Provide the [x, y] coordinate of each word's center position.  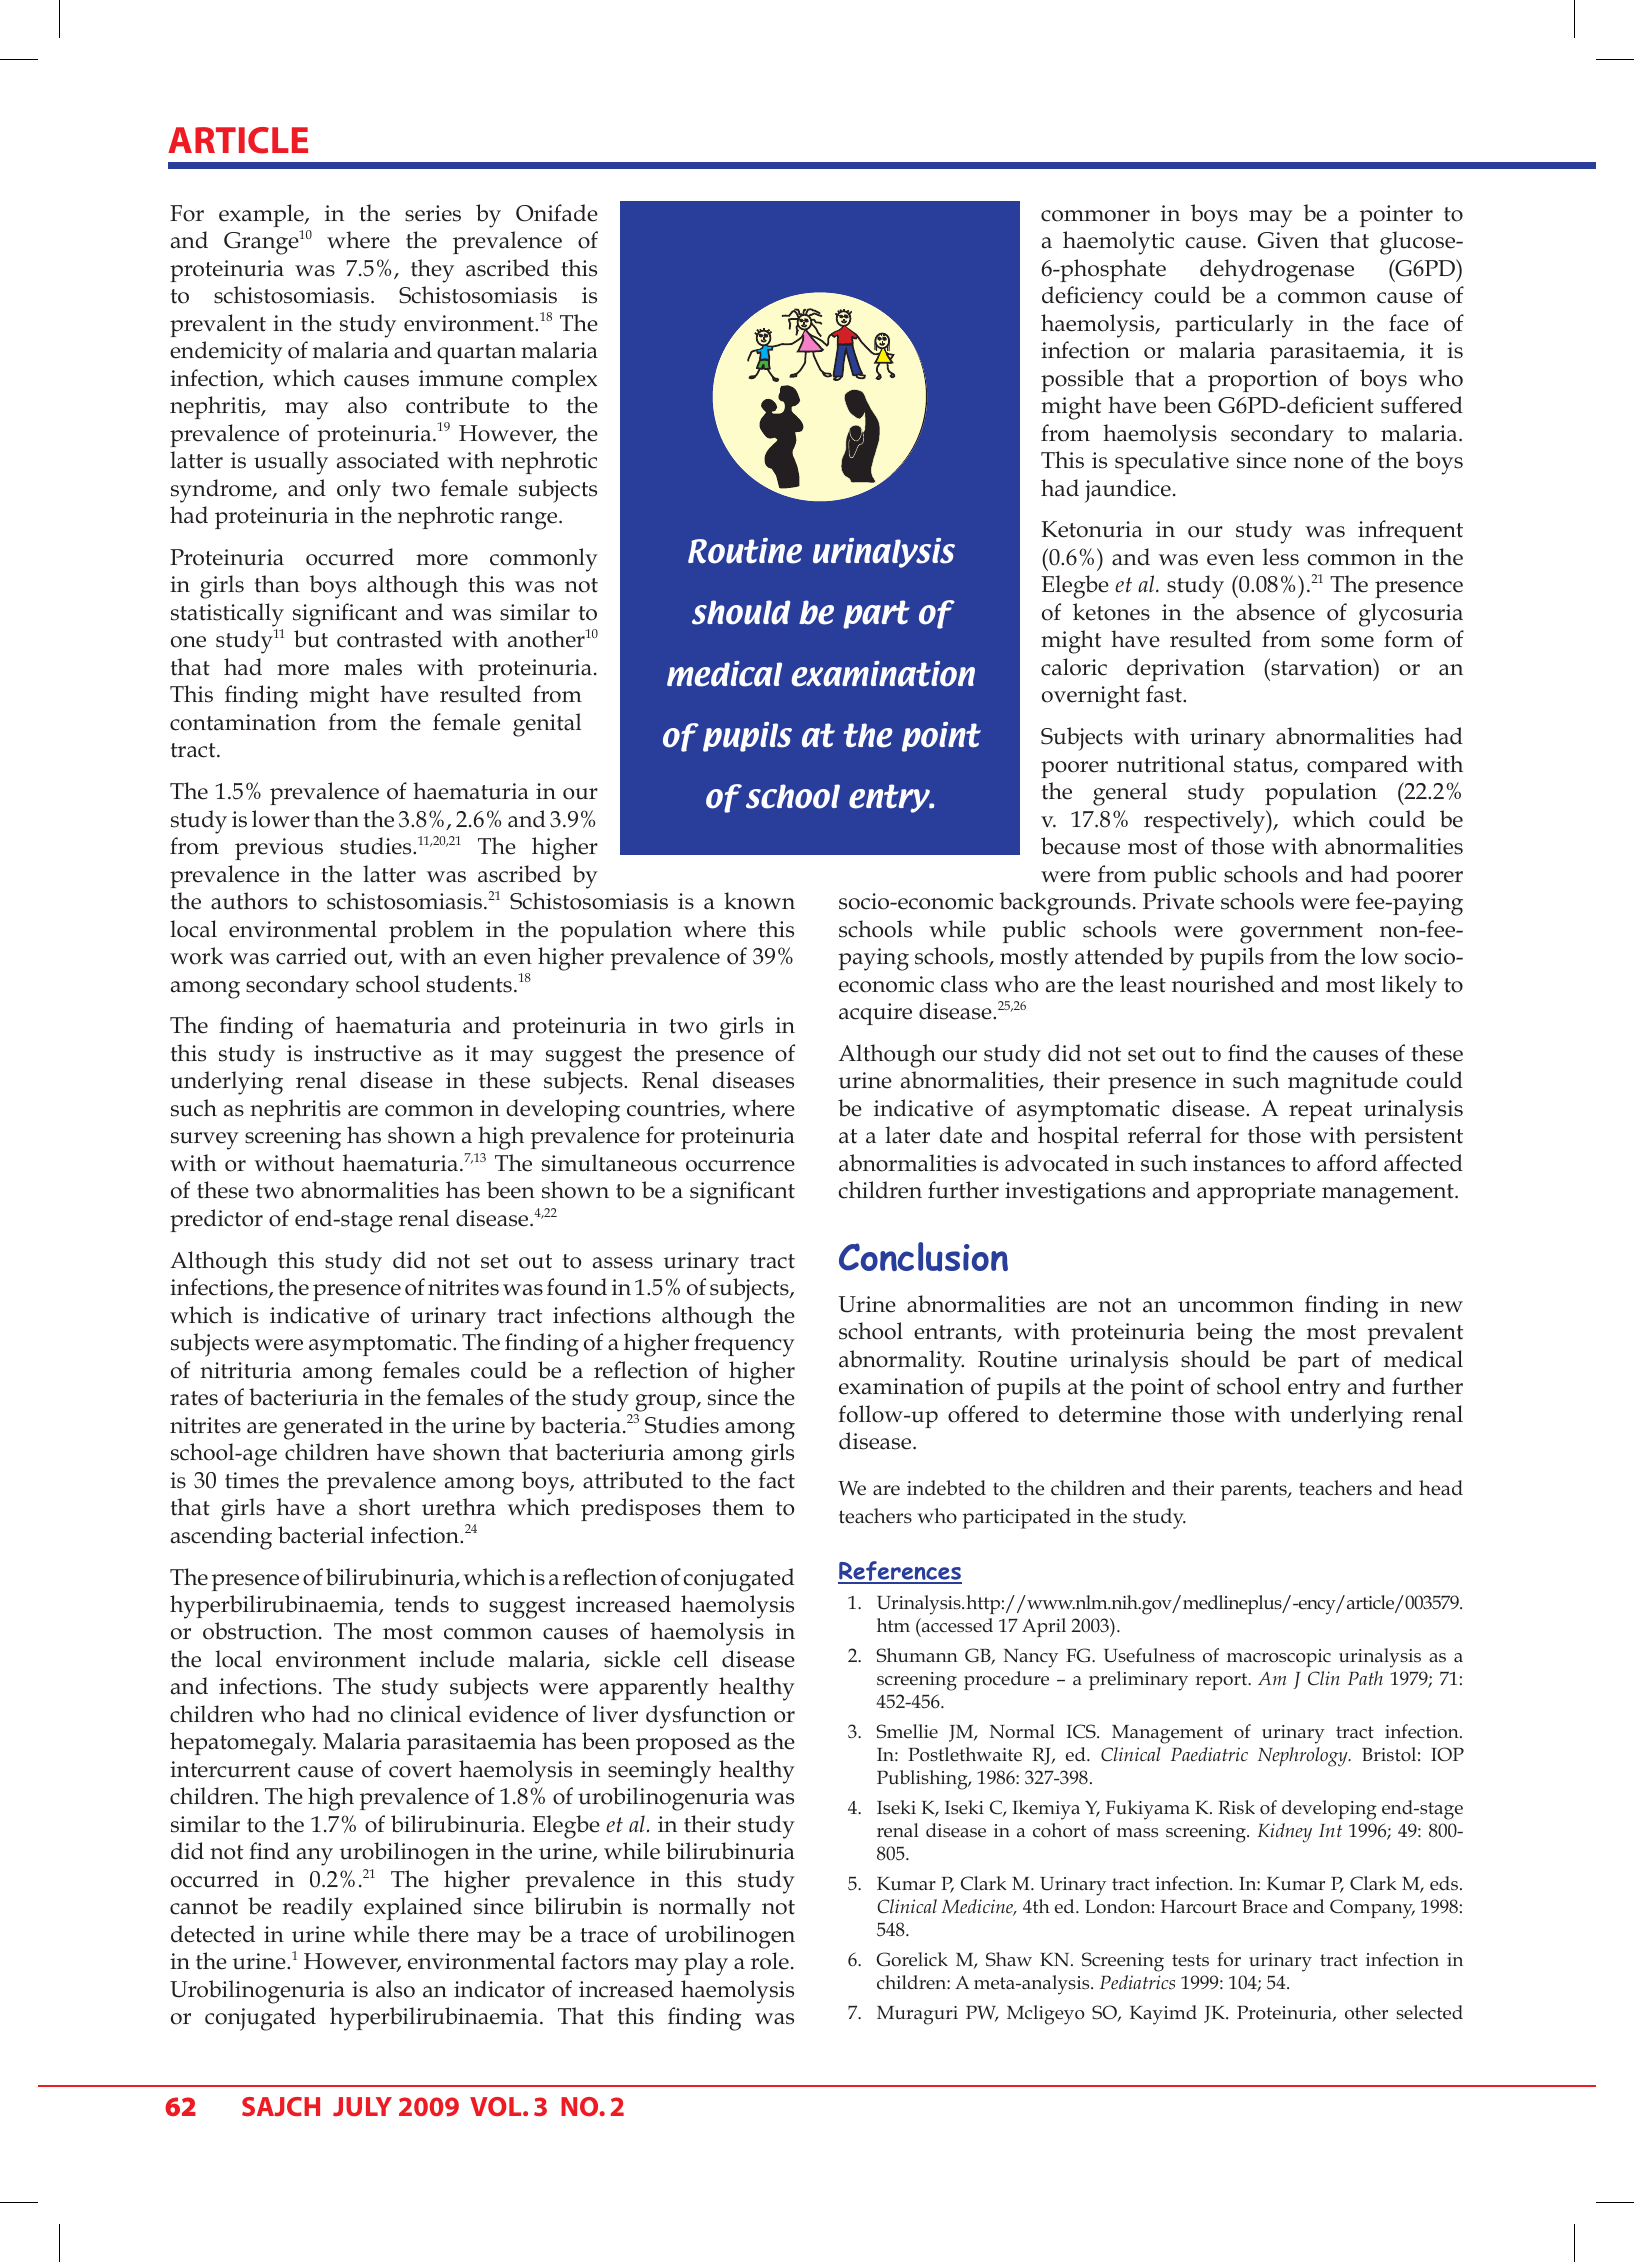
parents [1254, 1491]
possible [1082, 380]
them [738, 1507]
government [1301, 933]
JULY [362, 2106]
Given [1288, 240]
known [759, 901]
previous [279, 849]
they [432, 271]
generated [333, 1428]
